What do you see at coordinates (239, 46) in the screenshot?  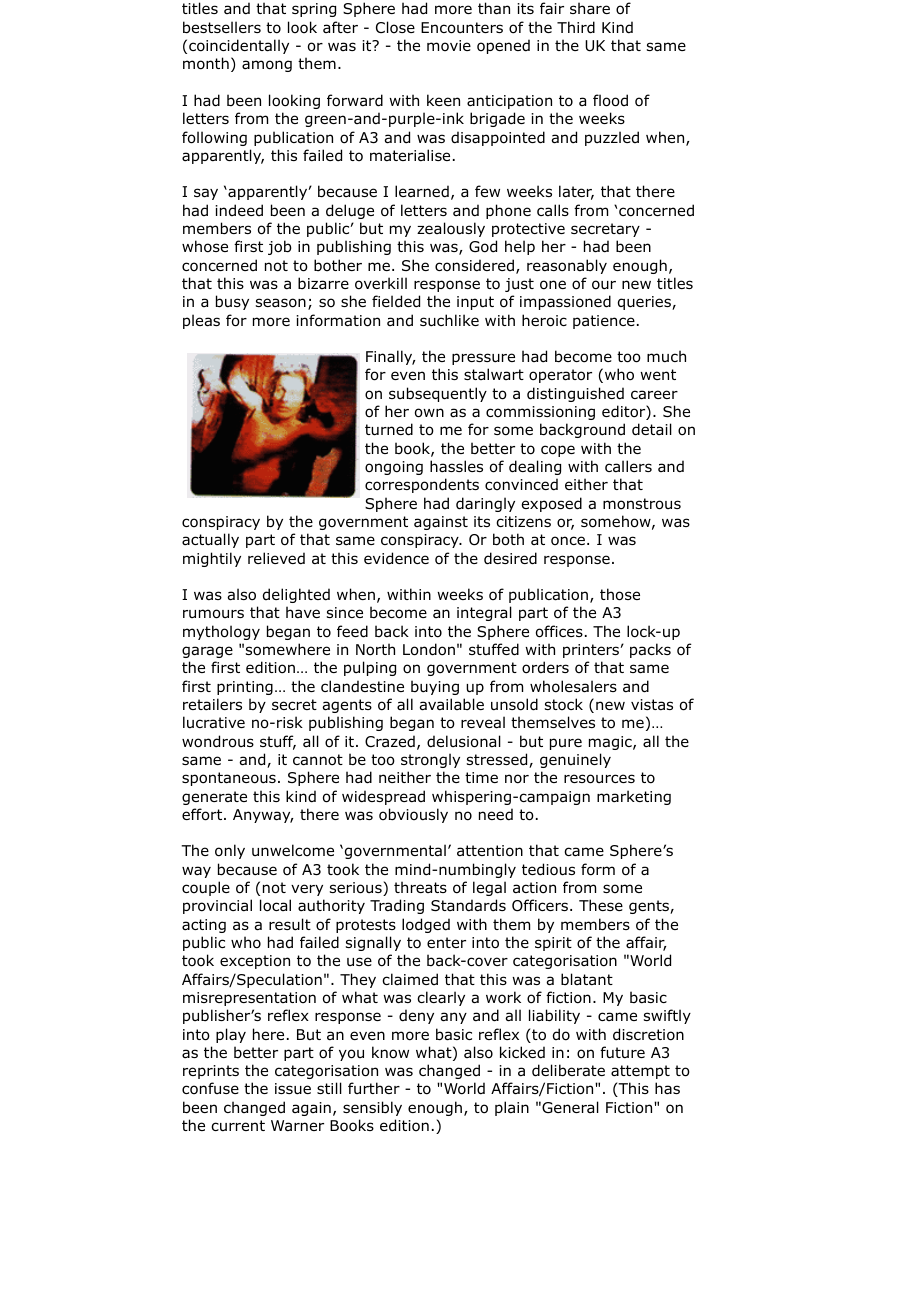 I see `coincidentally` at bounding box center [239, 46].
